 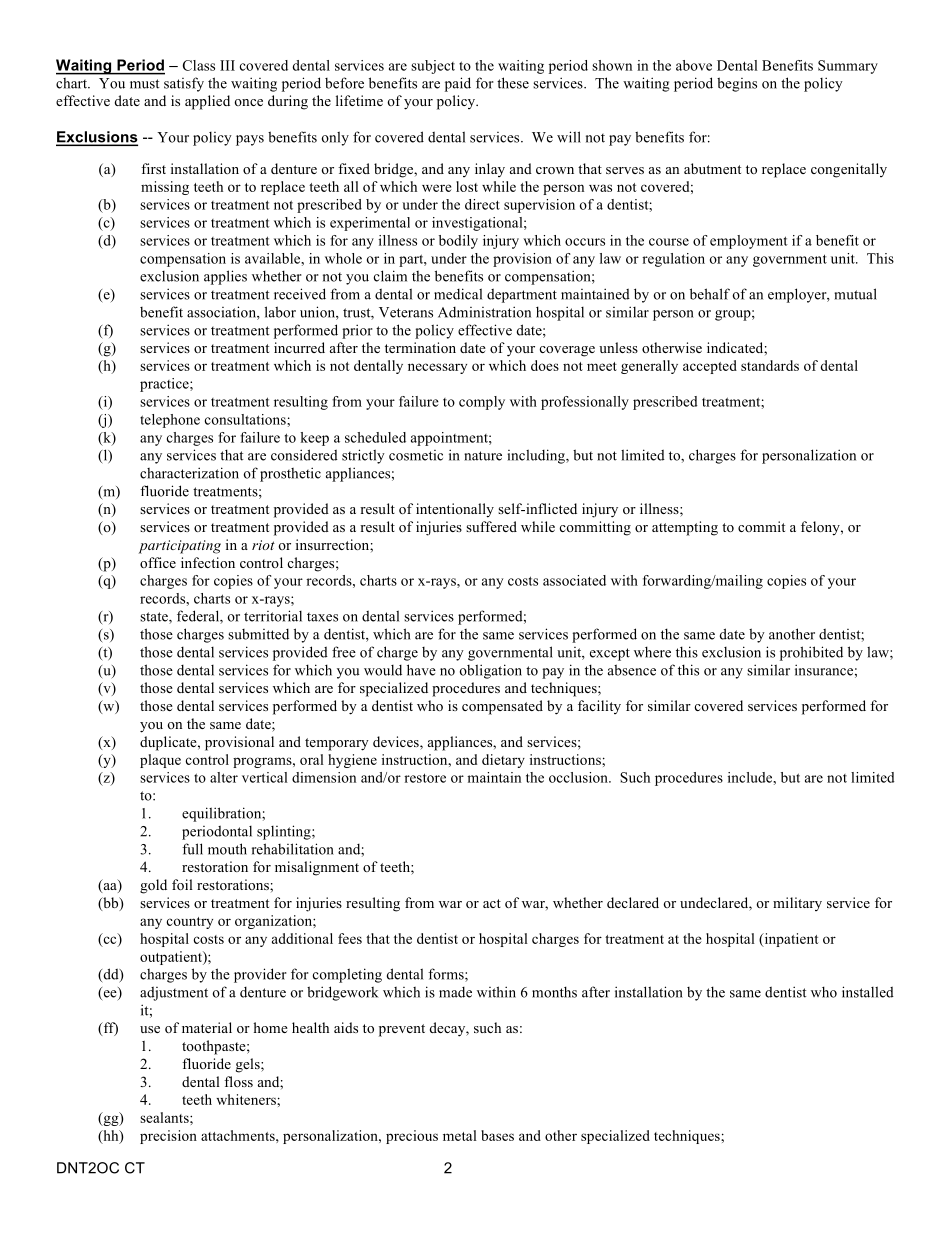 I want to click on territorial, so click(x=273, y=616).
